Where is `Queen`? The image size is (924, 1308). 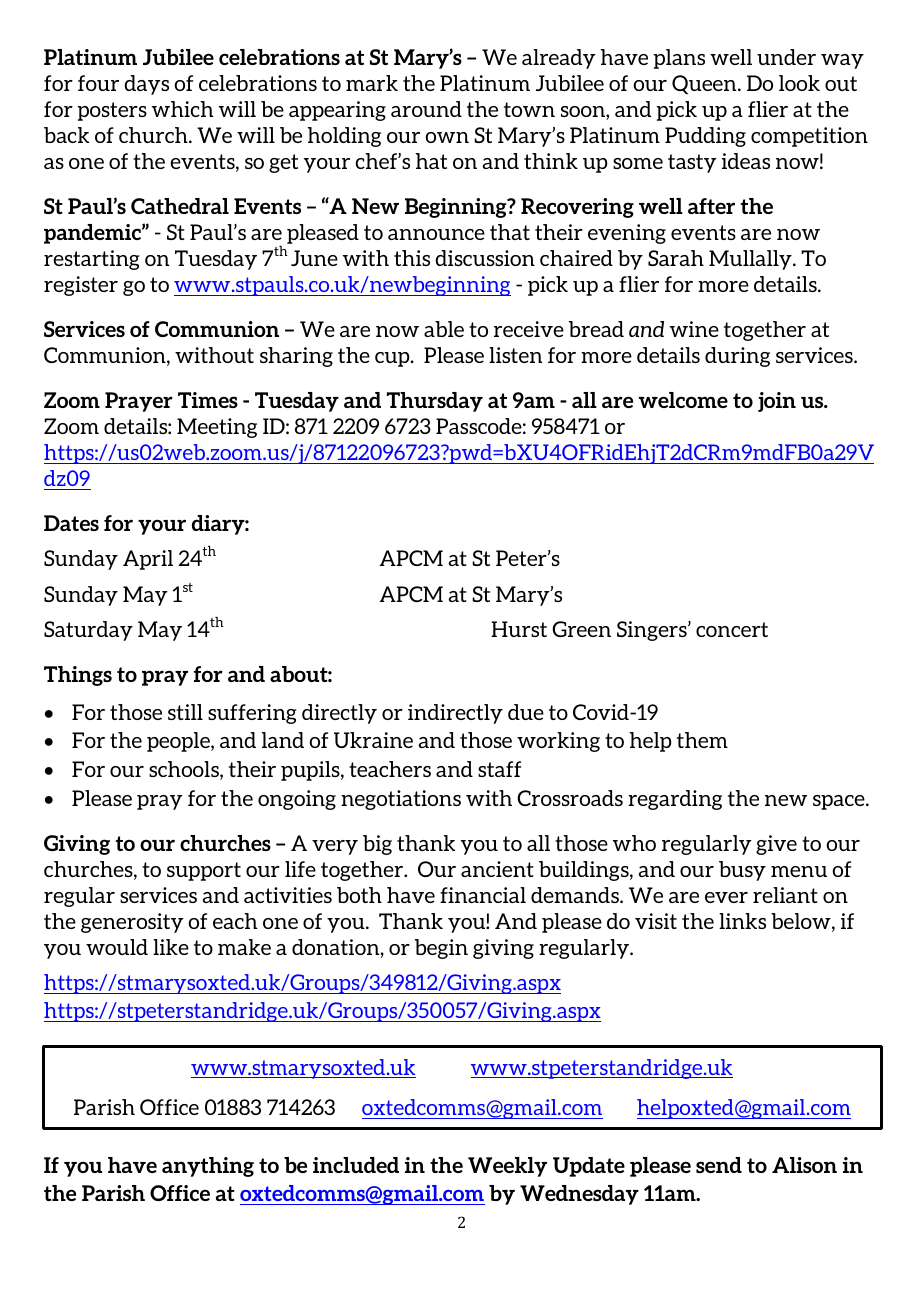
Queen is located at coordinates (705, 85).
